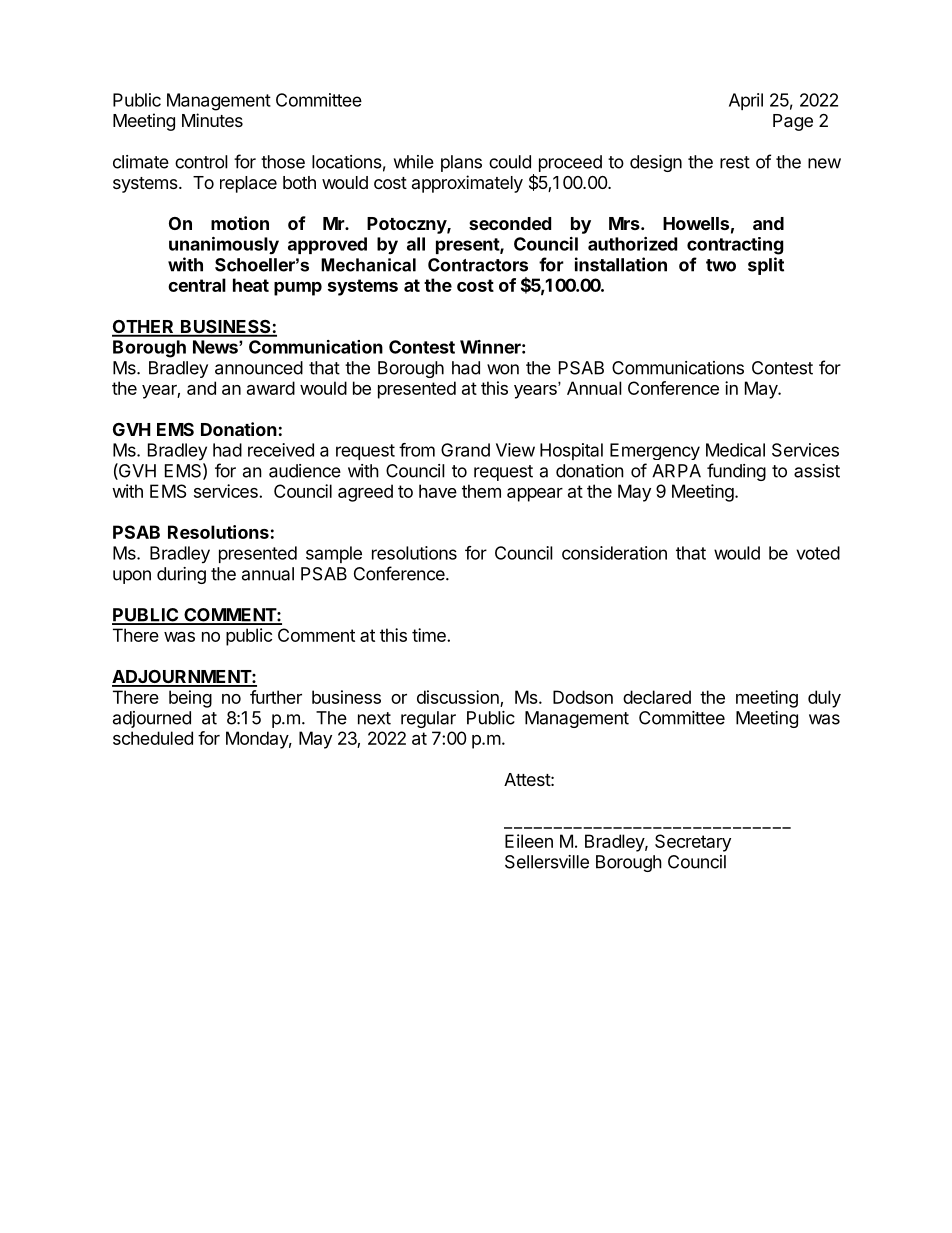 This image has width=952, height=1233. What do you see at coordinates (481, 491) in the image?
I see `them` at bounding box center [481, 491].
